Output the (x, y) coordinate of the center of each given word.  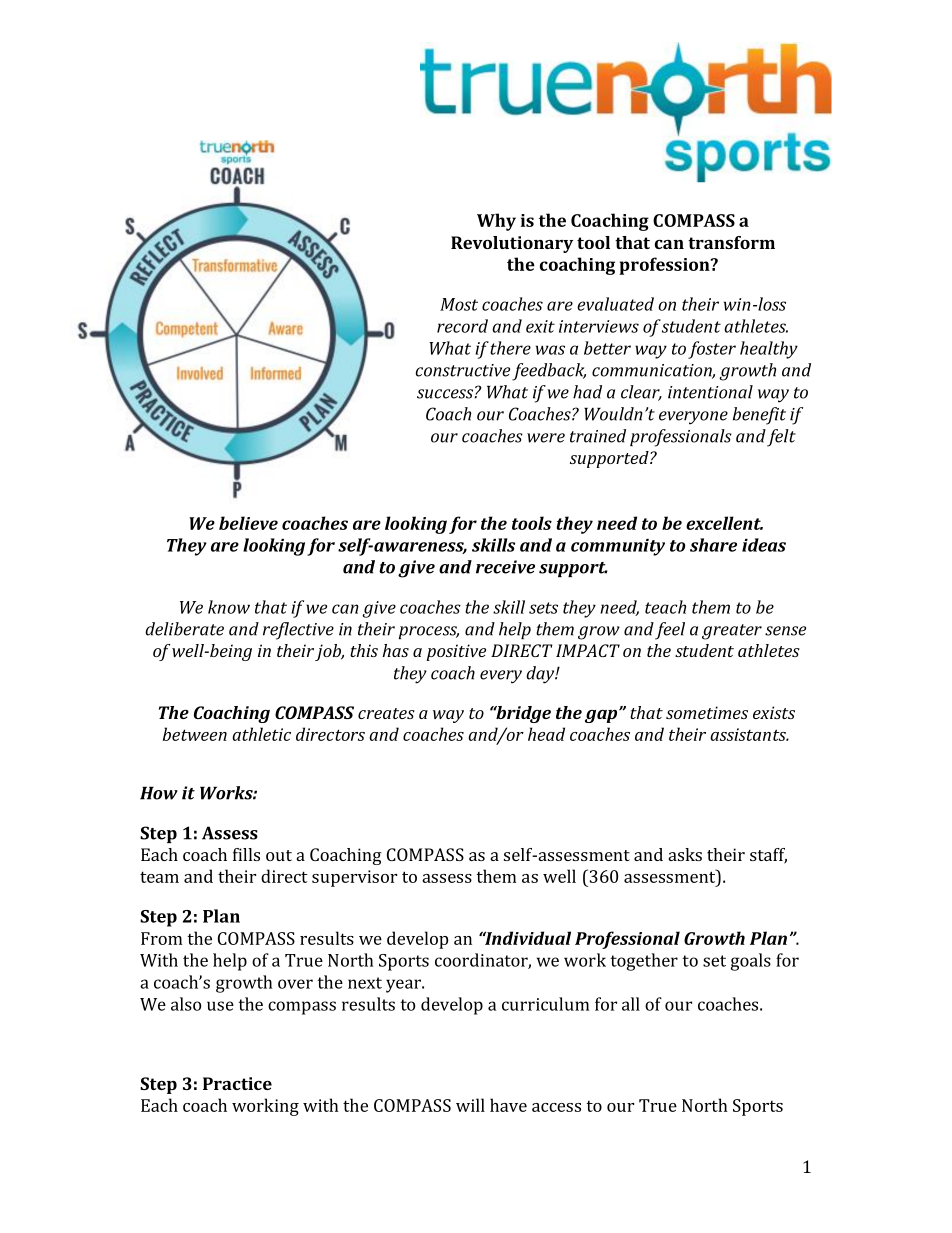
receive (505, 567)
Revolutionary (512, 244)
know (229, 607)
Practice (237, 1083)
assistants (749, 734)
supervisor (354, 878)
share (713, 545)
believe (248, 523)
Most (459, 304)
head (546, 734)
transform (731, 242)
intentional (710, 392)
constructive (462, 370)
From (161, 938)
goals (751, 962)
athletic (261, 734)
